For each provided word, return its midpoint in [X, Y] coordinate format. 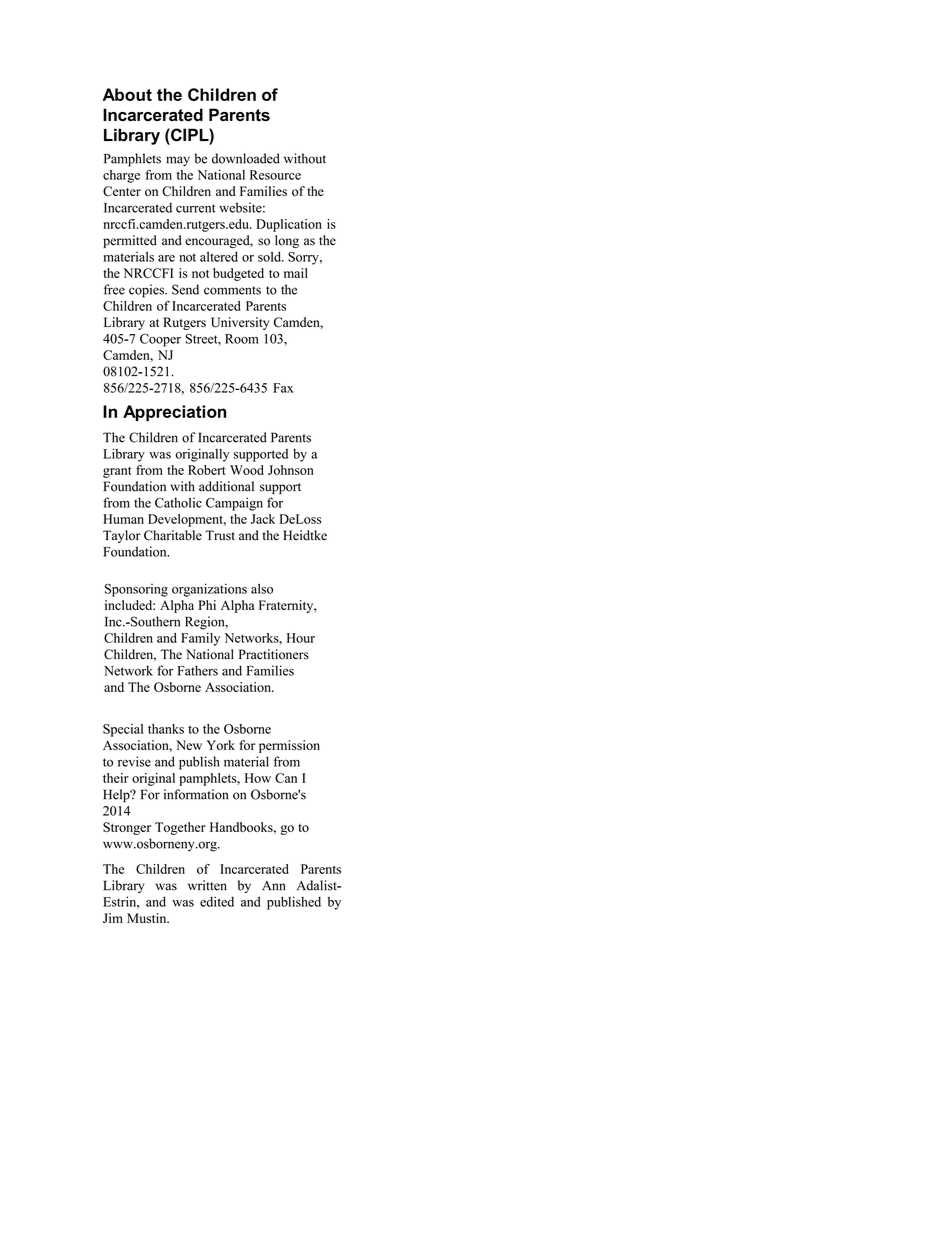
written [207, 885]
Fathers [198, 670]
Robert [207, 470]
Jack [263, 519]
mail [296, 273]
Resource [275, 175]
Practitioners [274, 654]
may [178, 161]
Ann [274, 885]
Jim [113, 918]
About [127, 94]
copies [148, 291]
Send [185, 289]
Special [123, 730]
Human [123, 519]
